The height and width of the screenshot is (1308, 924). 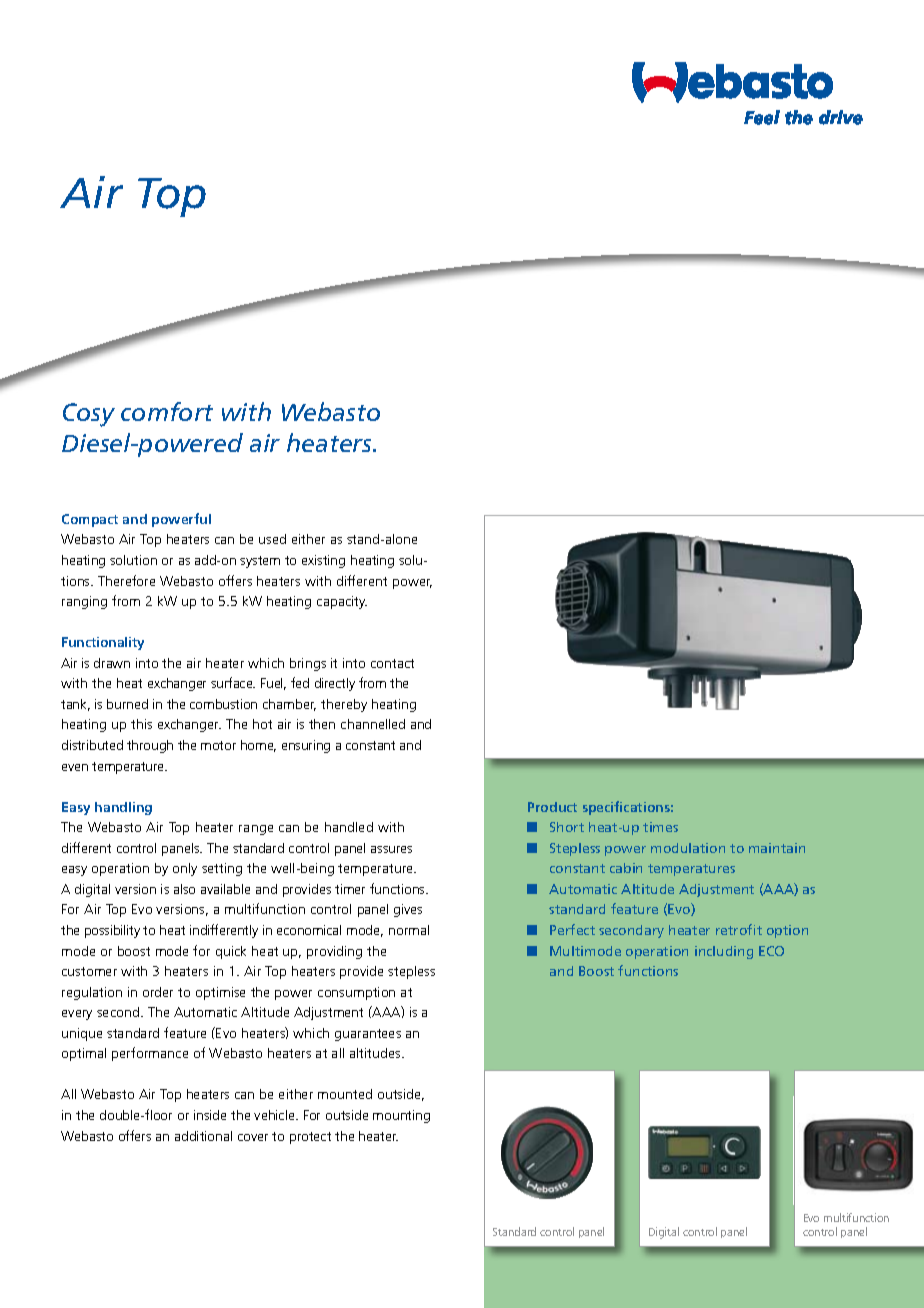 I want to click on through, so click(x=150, y=746).
